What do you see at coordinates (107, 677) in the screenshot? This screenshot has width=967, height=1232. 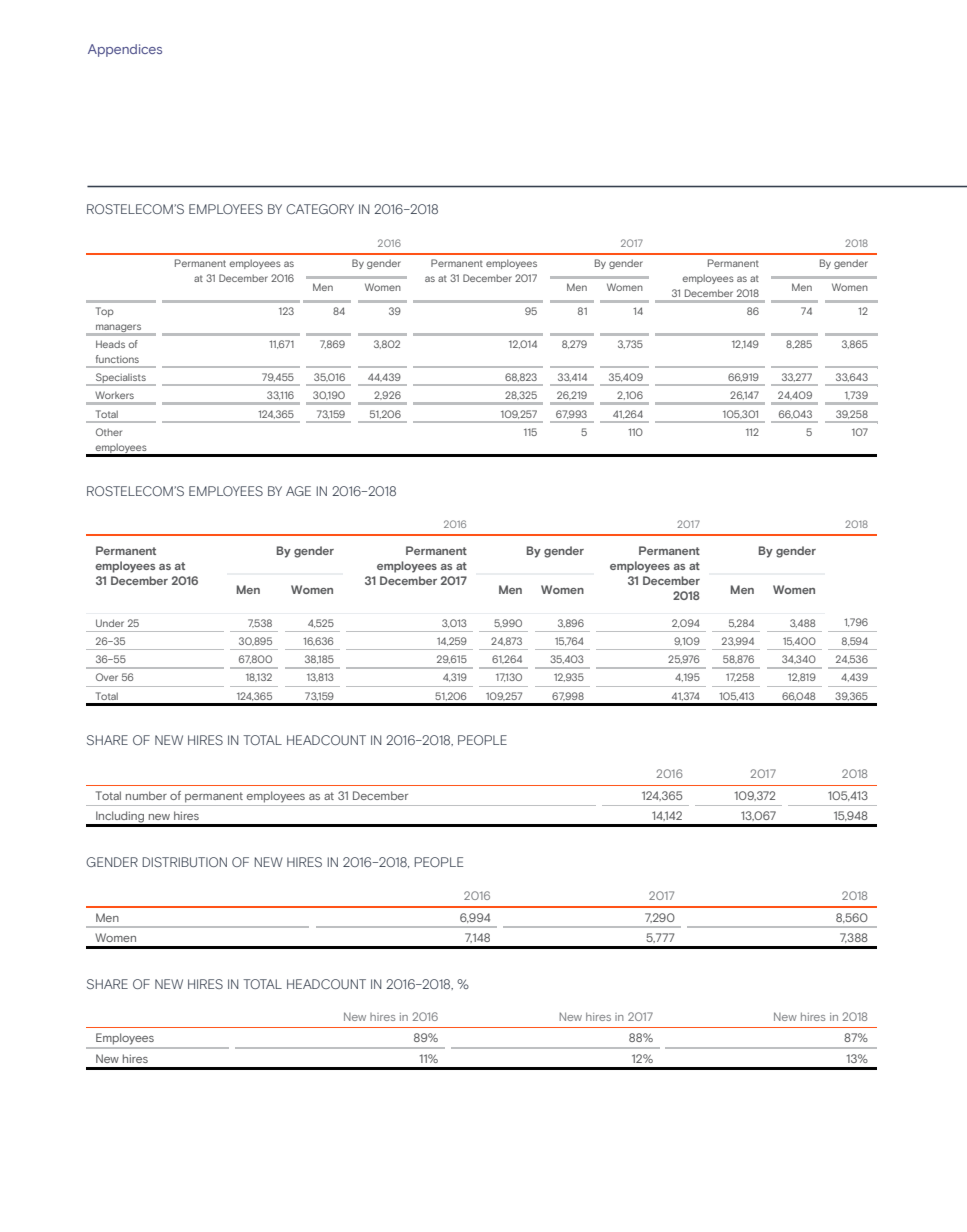 I see `Over` at bounding box center [107, 677].
